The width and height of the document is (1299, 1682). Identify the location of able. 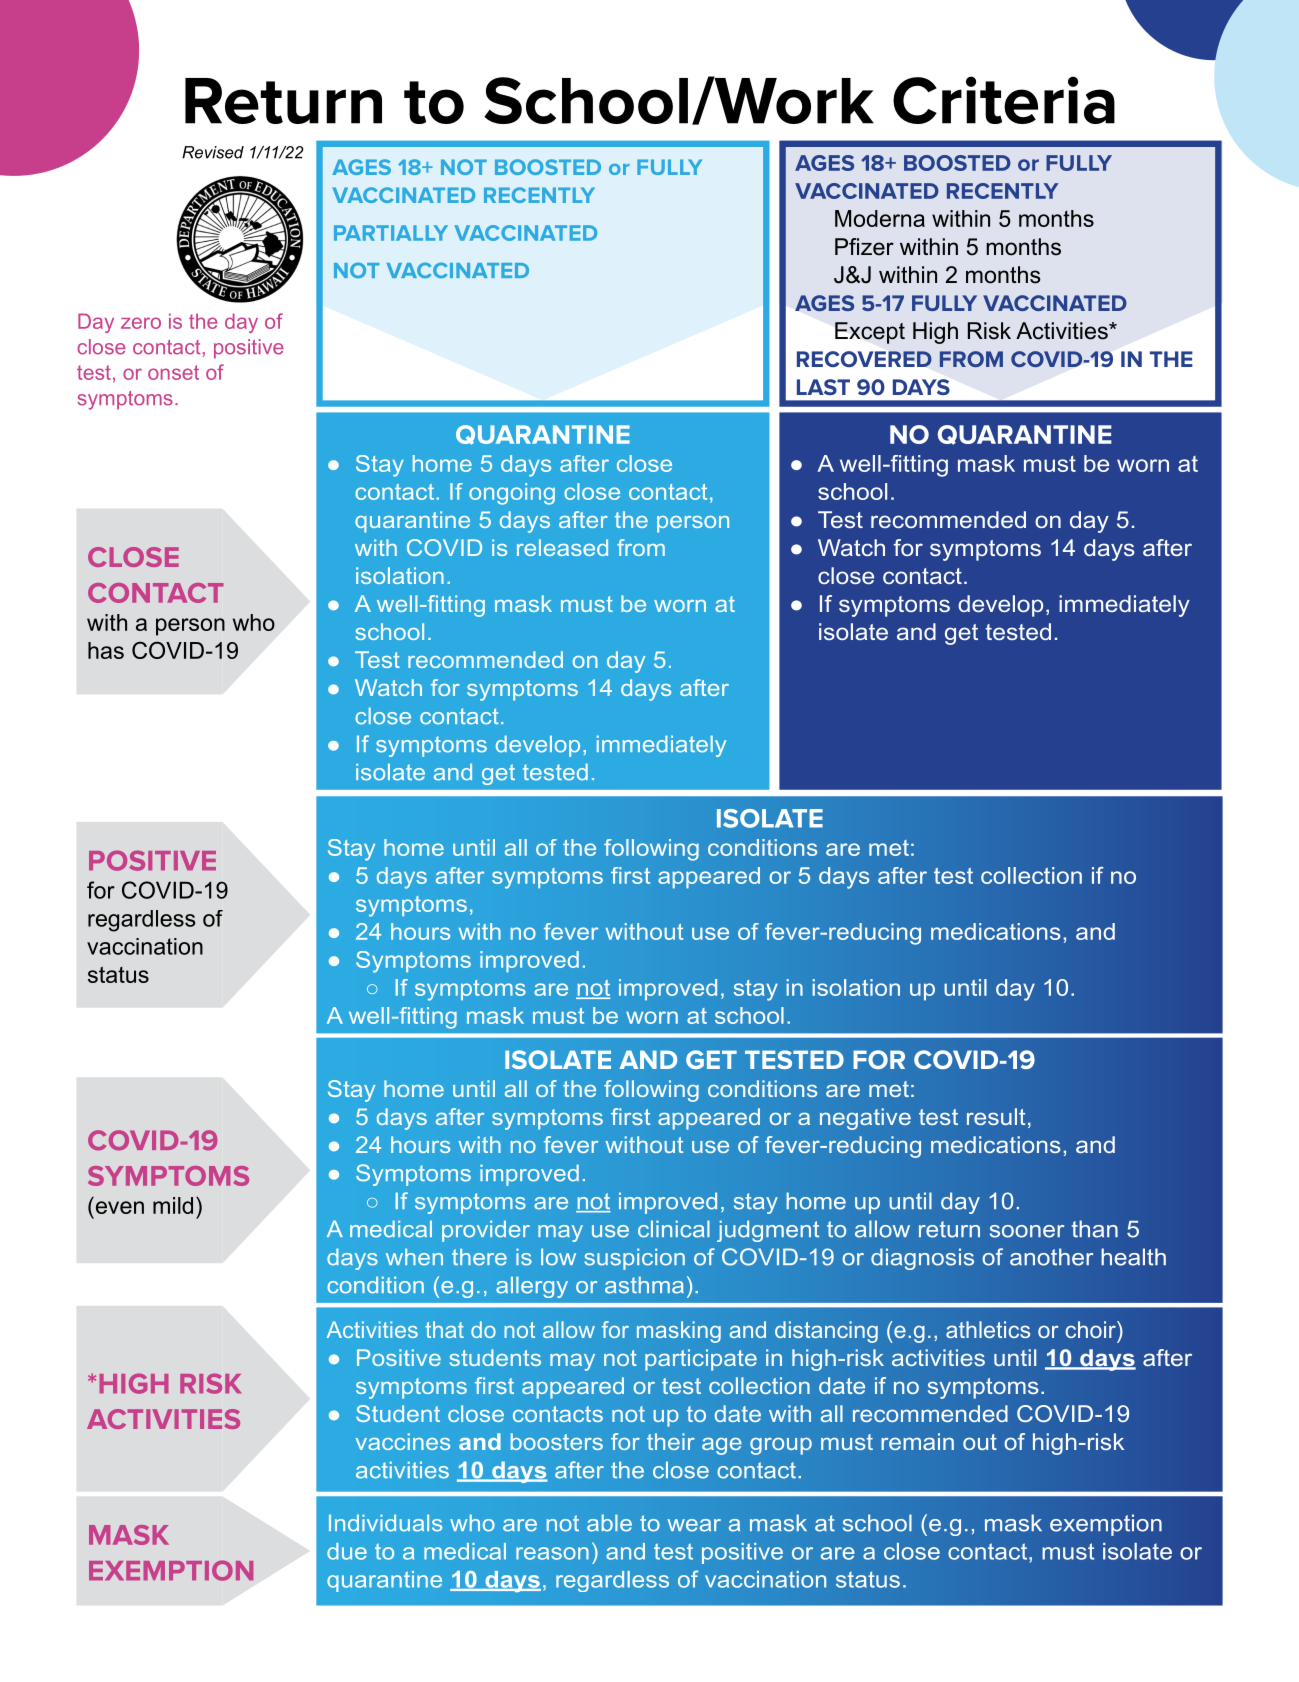
(609, 1523).
